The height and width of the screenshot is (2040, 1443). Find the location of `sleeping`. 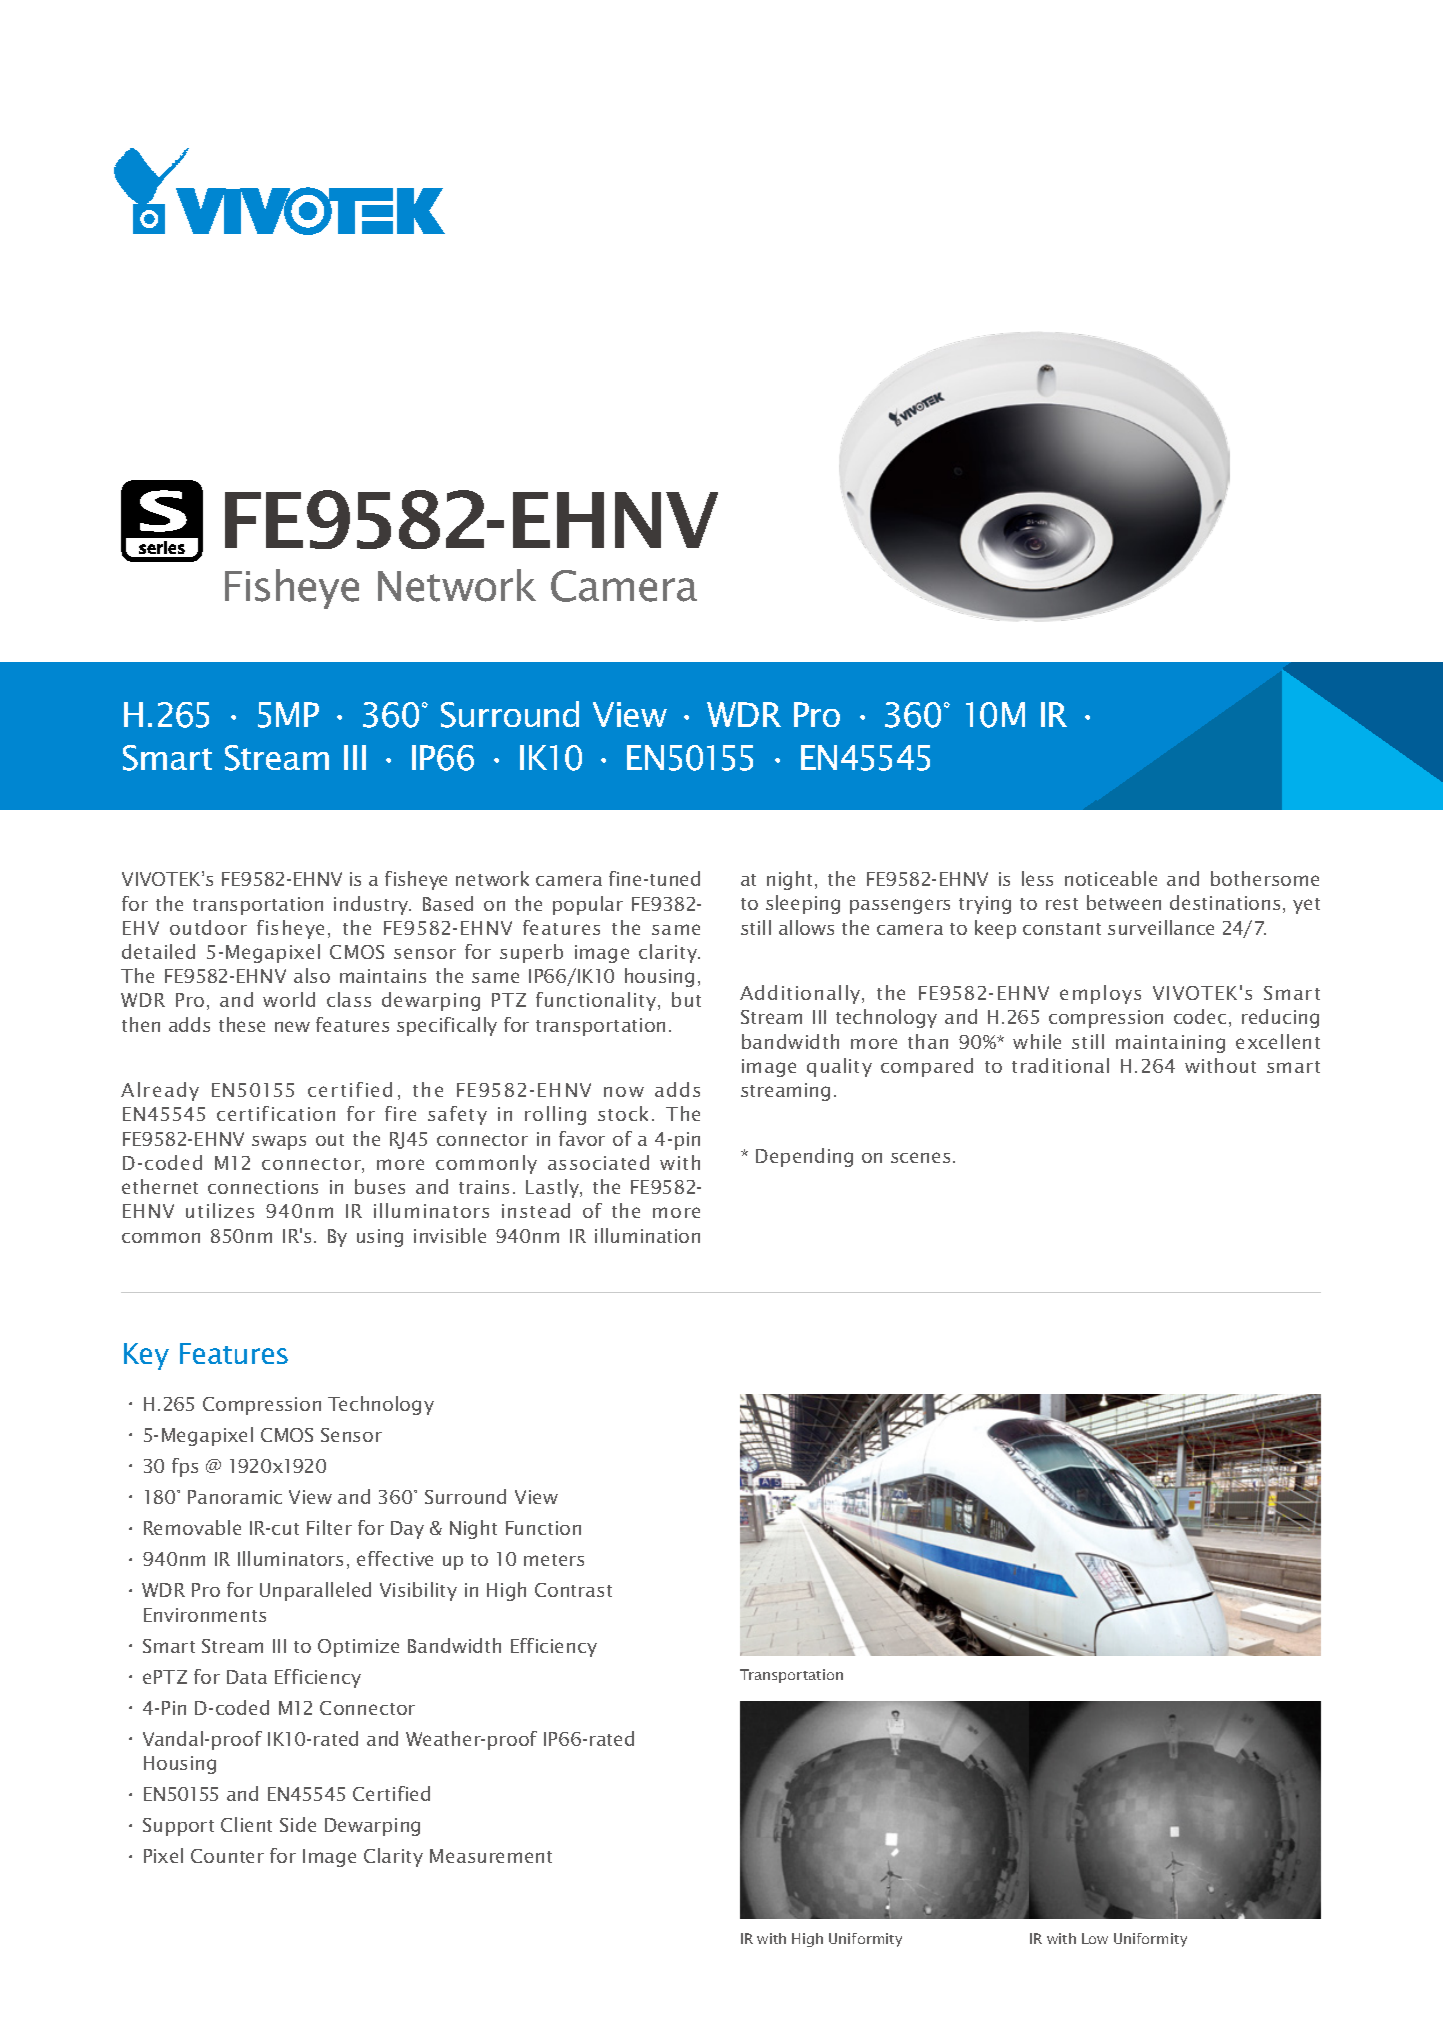

sleeping is located at coordinates (803, 904).
